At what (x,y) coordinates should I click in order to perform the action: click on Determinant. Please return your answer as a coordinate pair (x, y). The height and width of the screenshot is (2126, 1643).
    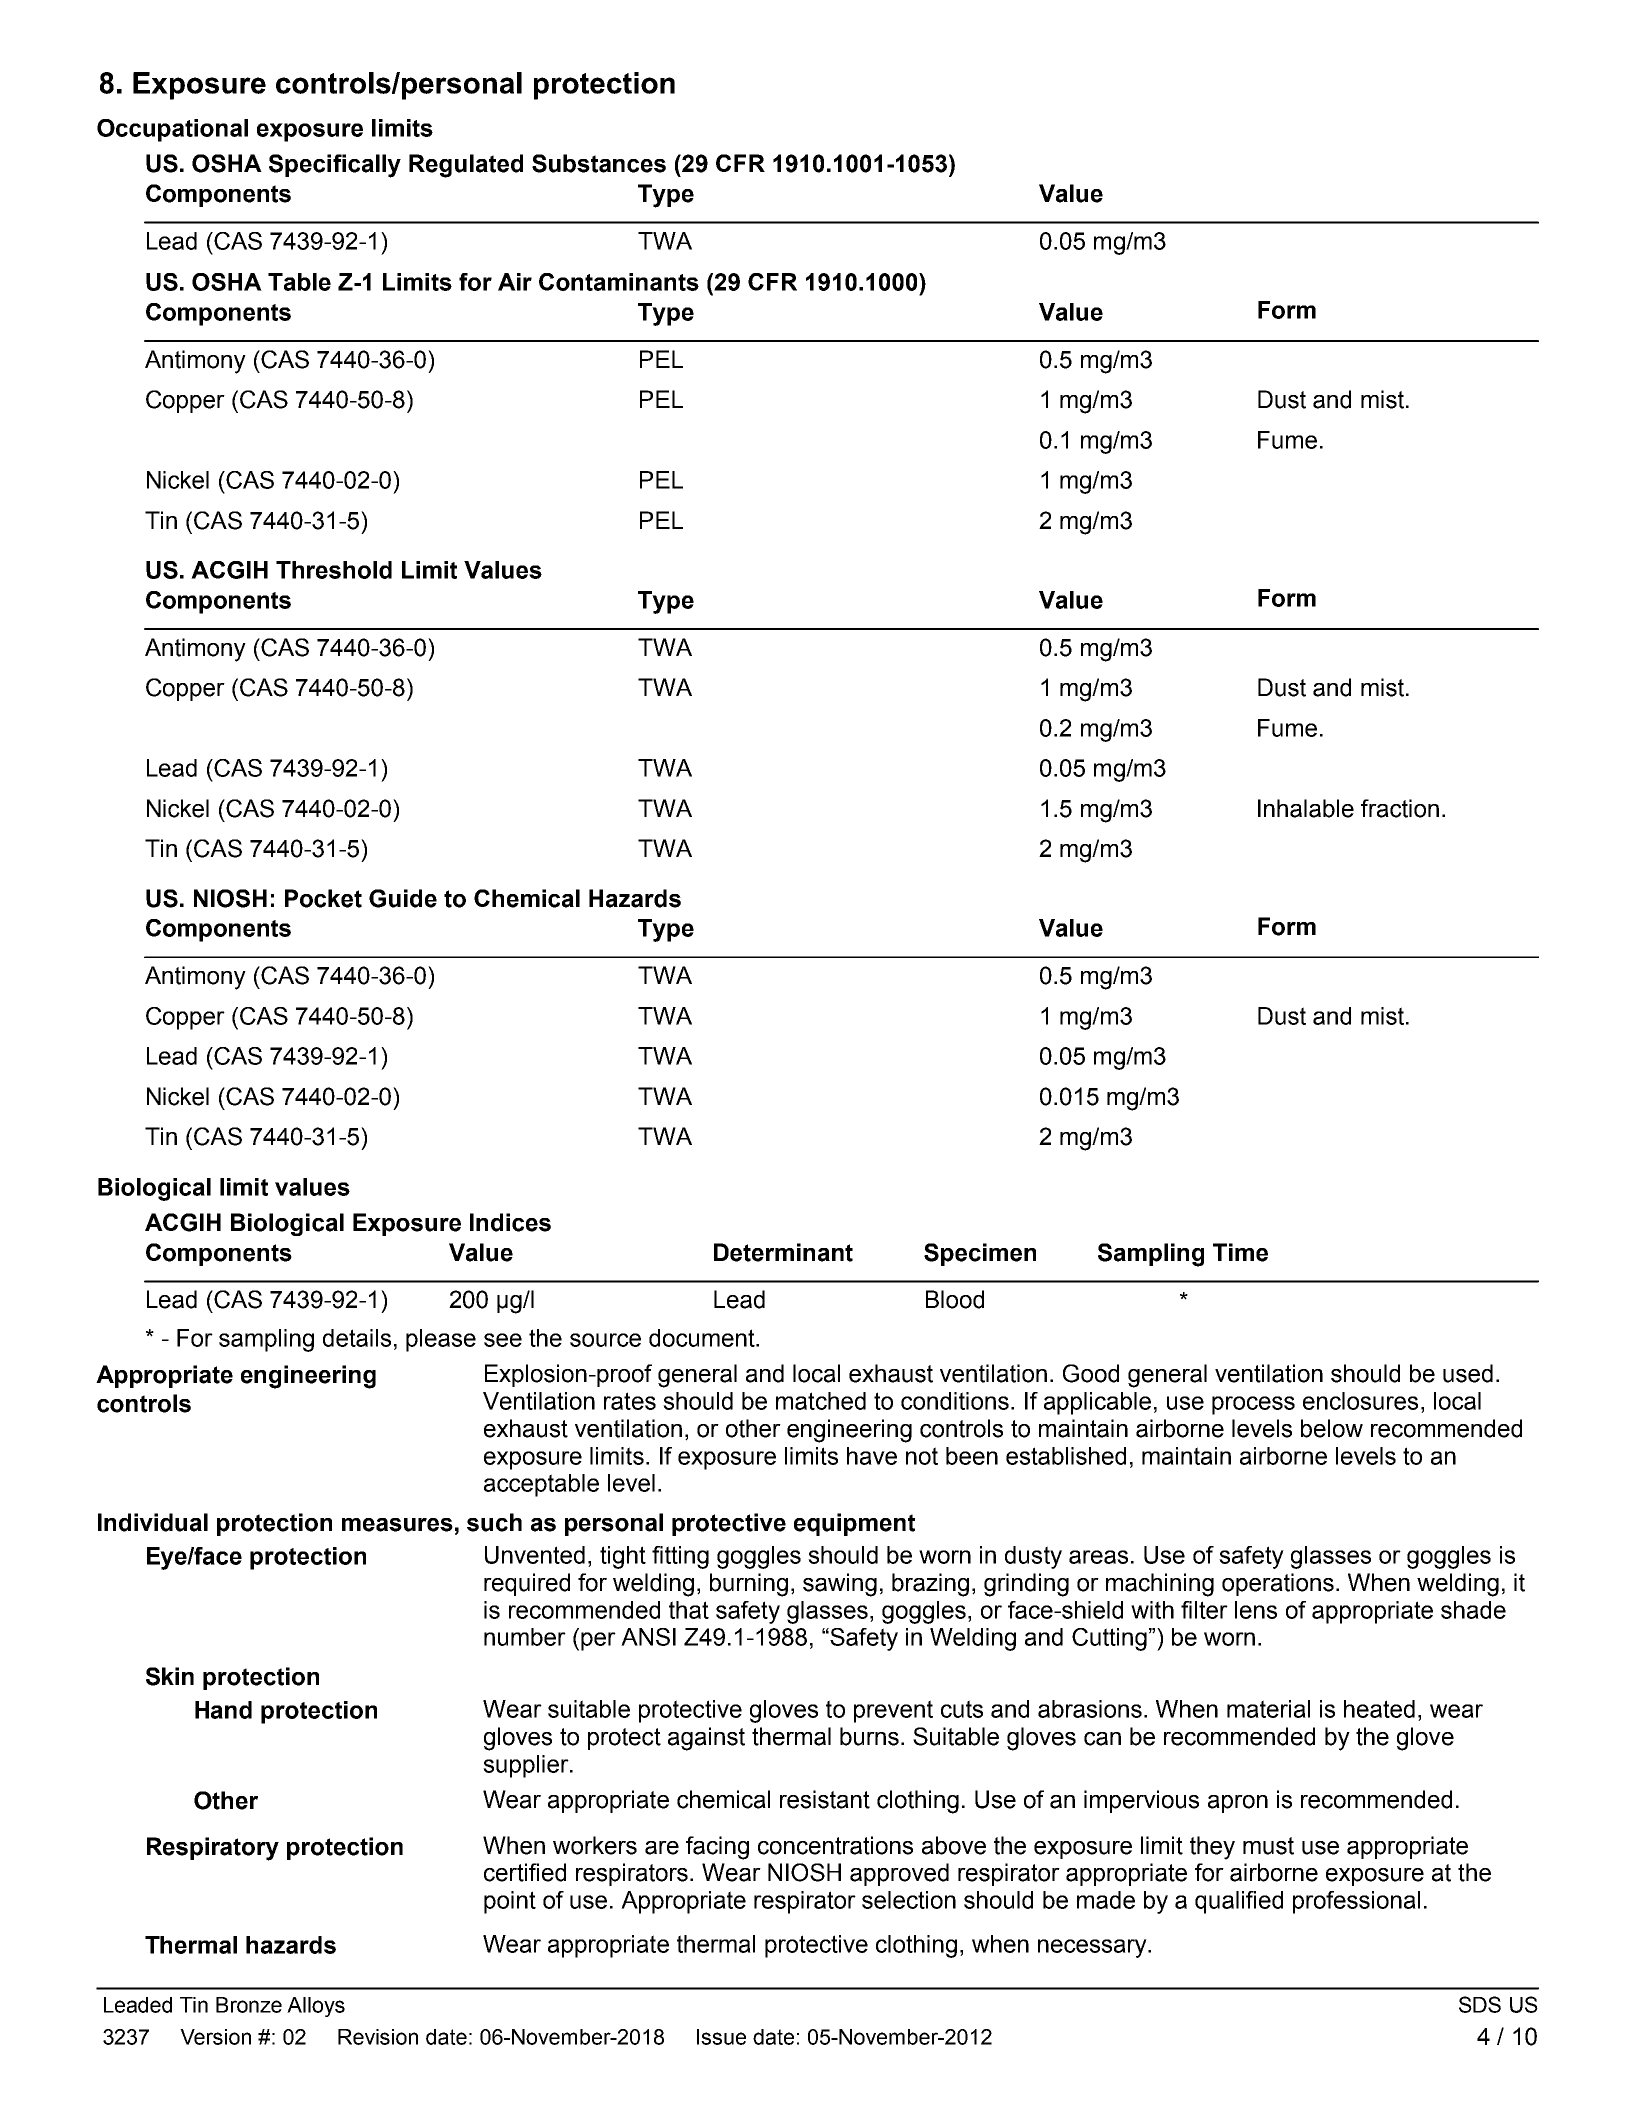
    Looking at the image, I should click on (783, 1252).
